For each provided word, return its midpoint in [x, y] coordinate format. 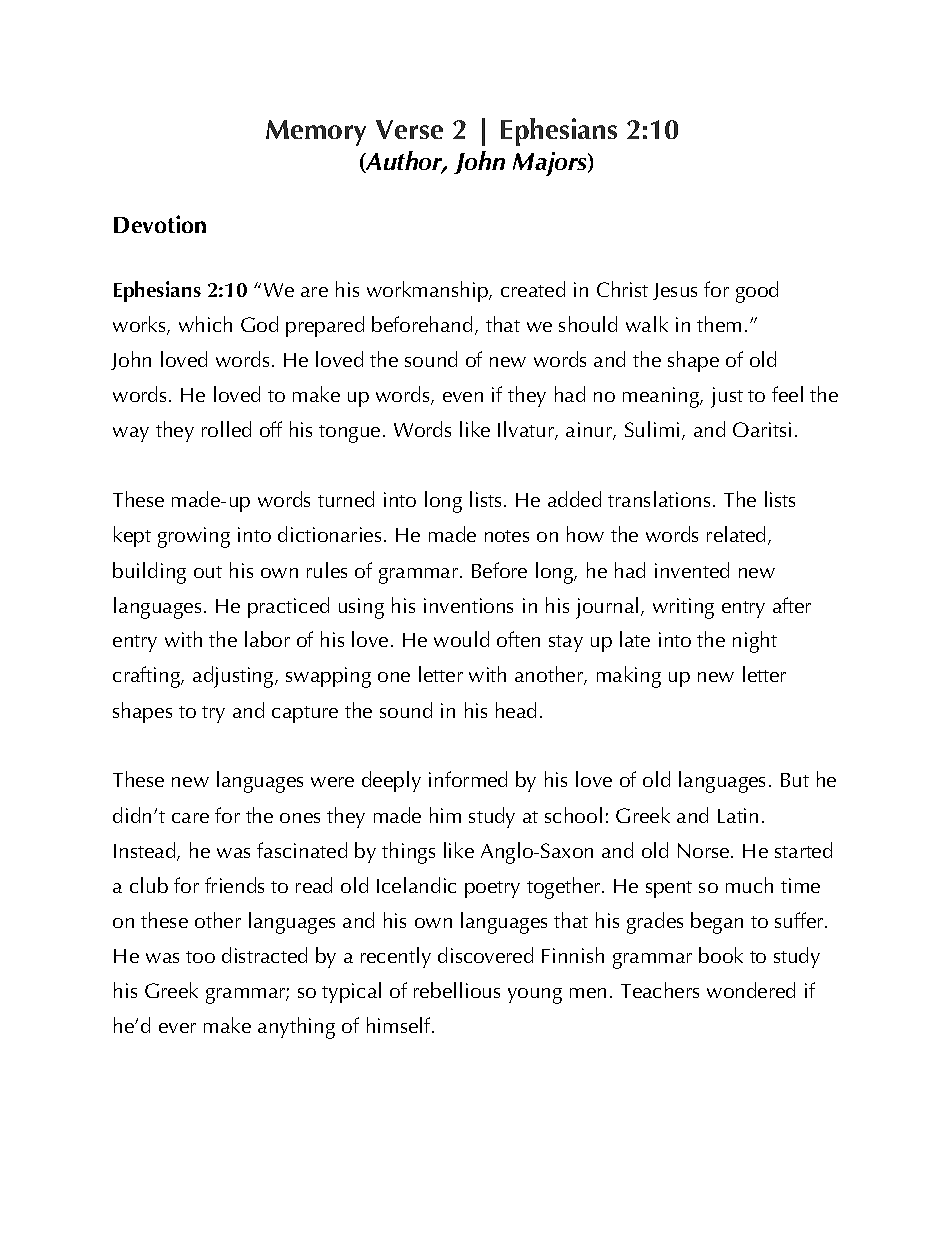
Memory [316, 133]
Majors [551, 164]
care [190, 818]
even [463, 397]
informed [468, 779]
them [719, 324]
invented [692, 570]
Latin [738, 815]
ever [177, 1028]
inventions [468, 605]
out [208, 572]
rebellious [457, 990]
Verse [409, 129]
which [205, 324]
